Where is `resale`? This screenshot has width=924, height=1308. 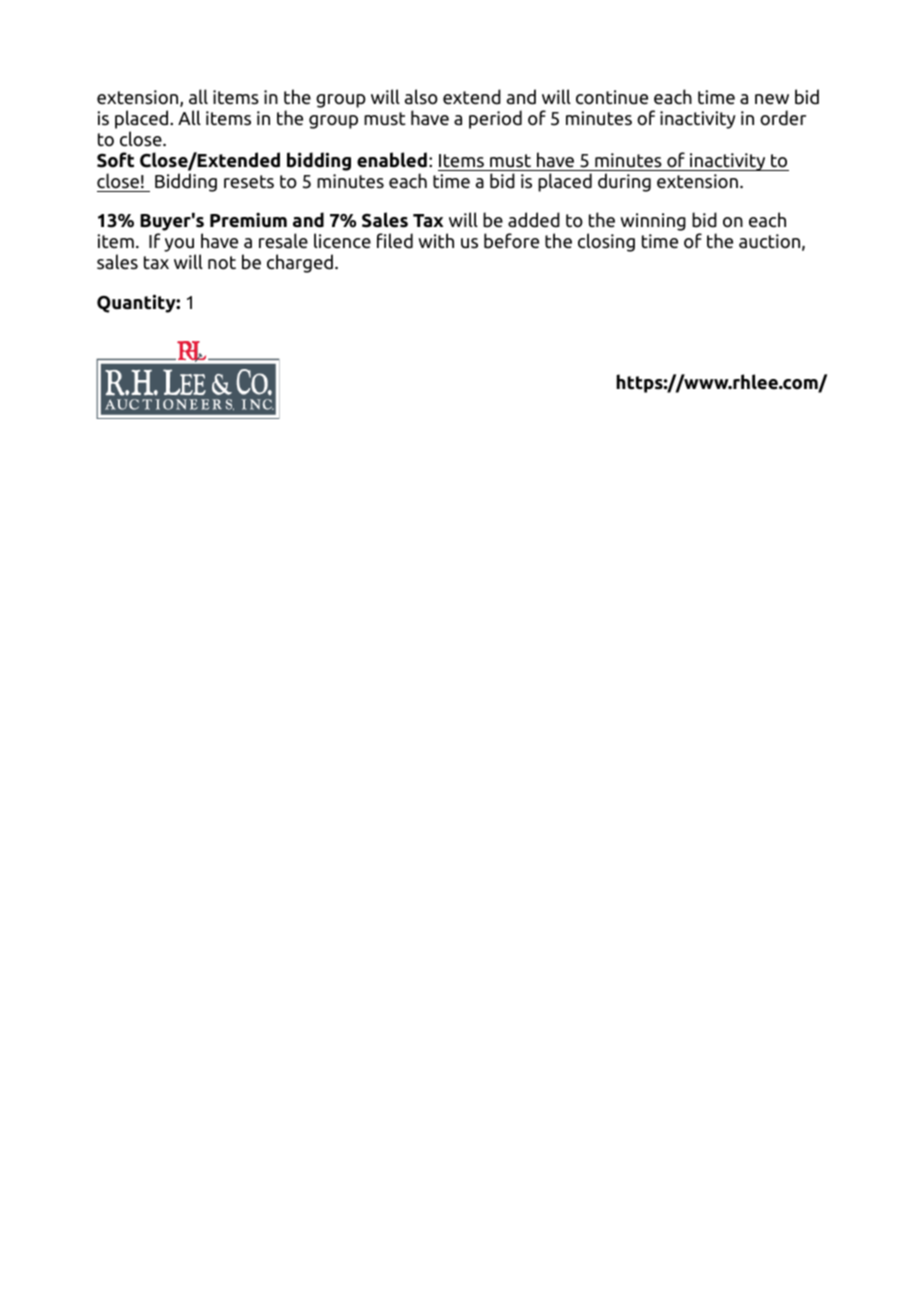
resale is located at coordinates (283, 241).
